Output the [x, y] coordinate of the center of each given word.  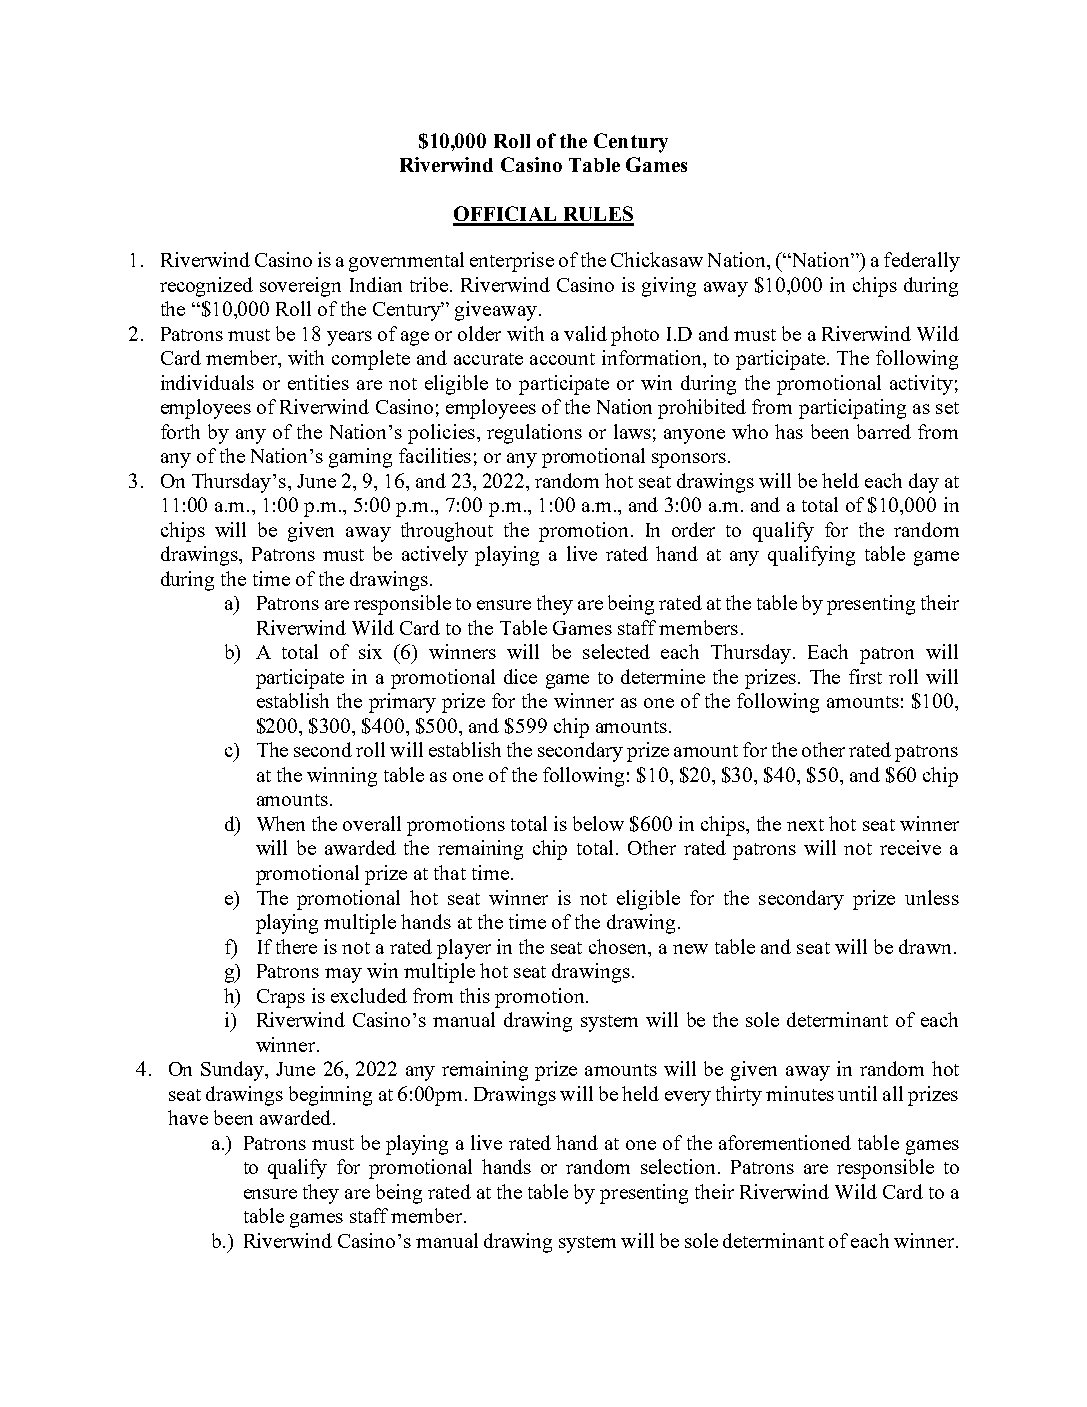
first [865, 676]
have [188, 1117]
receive [910, 847]
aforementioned [785, 1142]
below [598, 823]
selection [680, 1166]
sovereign [300, 287]
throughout [447, 532]
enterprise [512, 262]
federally [922, 262]
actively [435, 556]
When [281, 823]
